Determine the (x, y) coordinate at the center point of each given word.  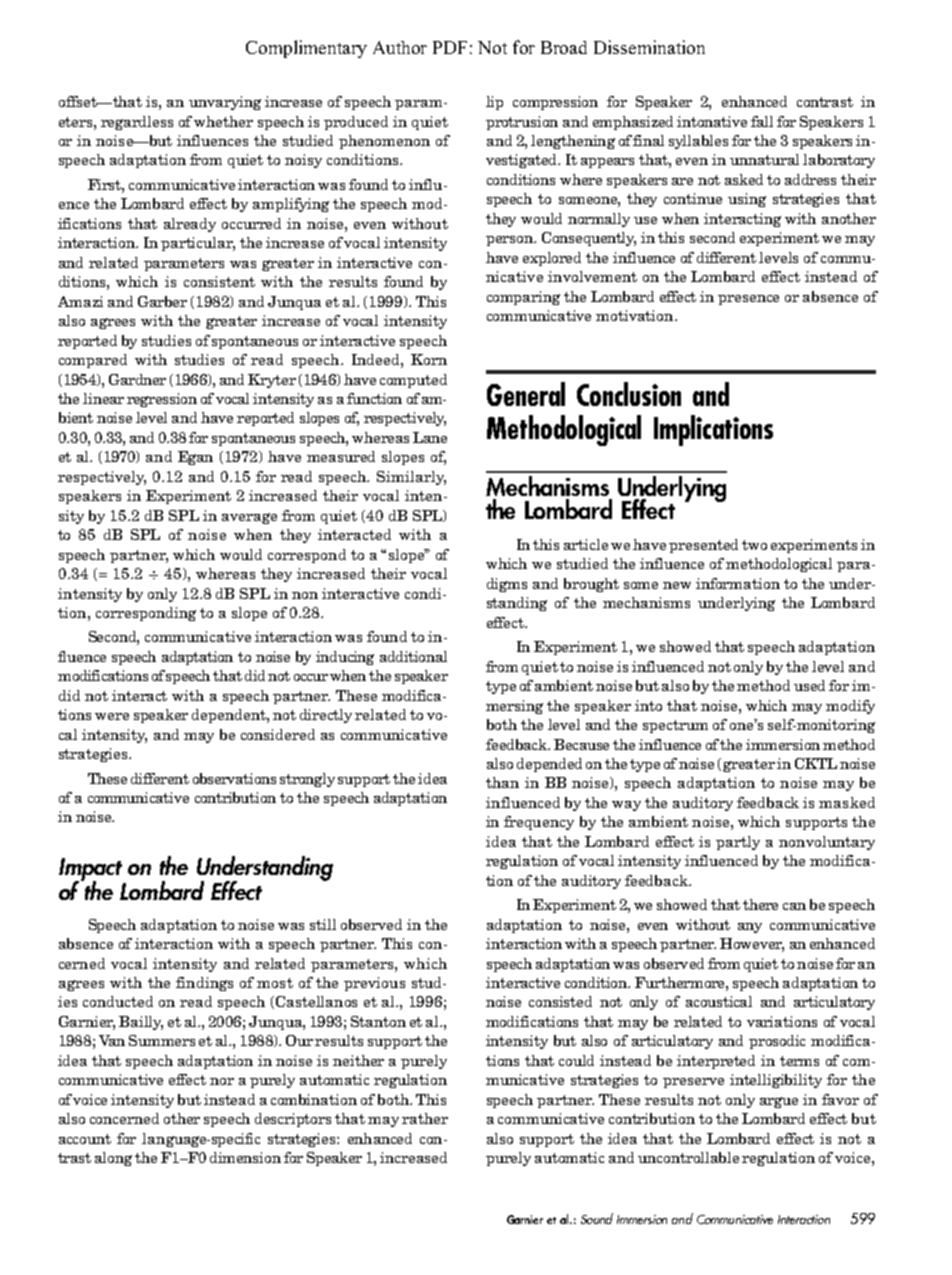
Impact (90, 870)
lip (494, 103)
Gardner (137, 379)
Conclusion (629, 394)
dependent (230, 716)
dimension (245, 1157)
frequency (539, 823)
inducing (345, 658)
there (760, 904)
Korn (429, 359)
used (809, 685)
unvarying (225, 103)
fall (762, 121)
